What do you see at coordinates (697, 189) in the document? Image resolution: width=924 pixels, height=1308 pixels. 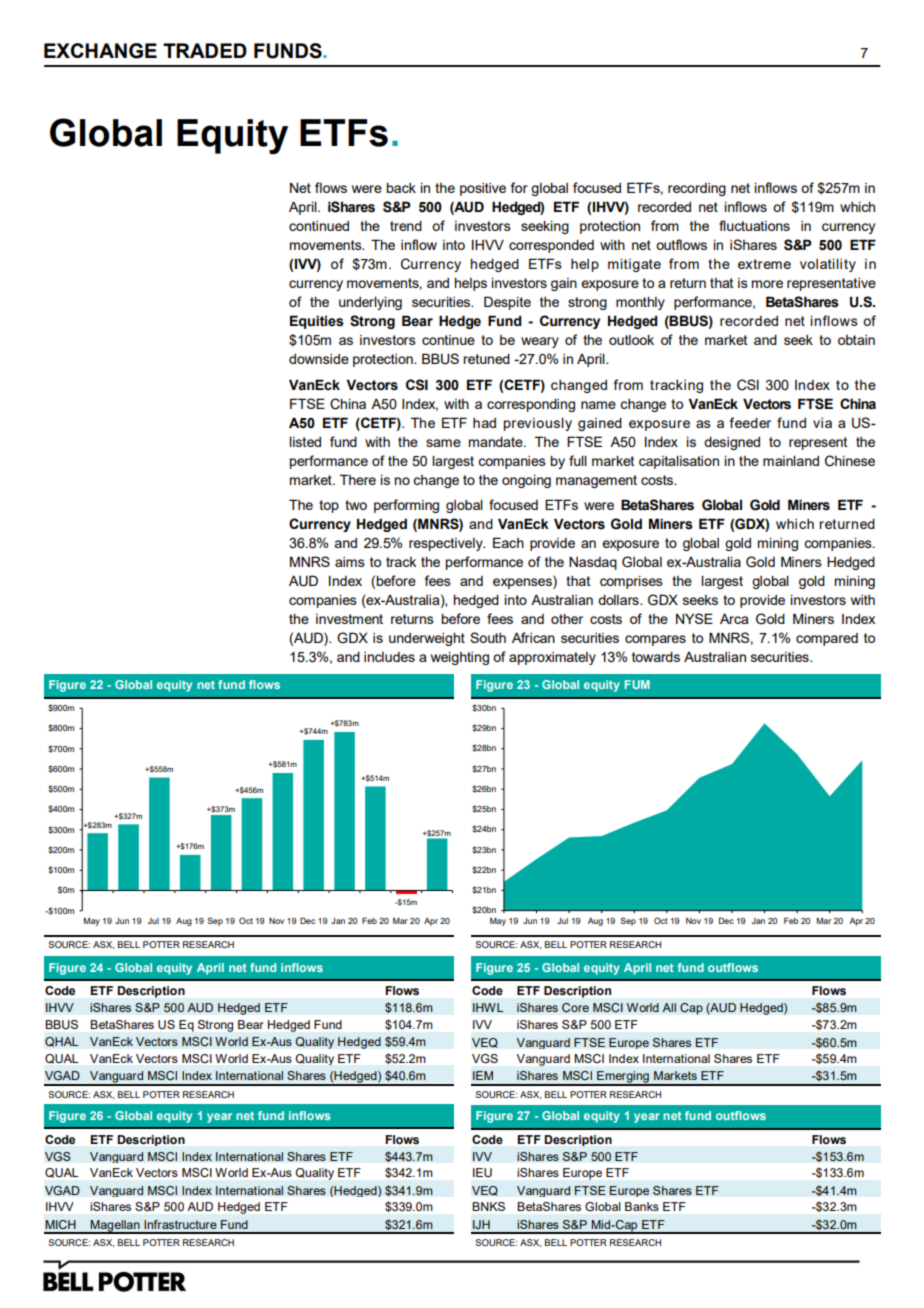 I see `recording` at bounding box center [697, 189].
